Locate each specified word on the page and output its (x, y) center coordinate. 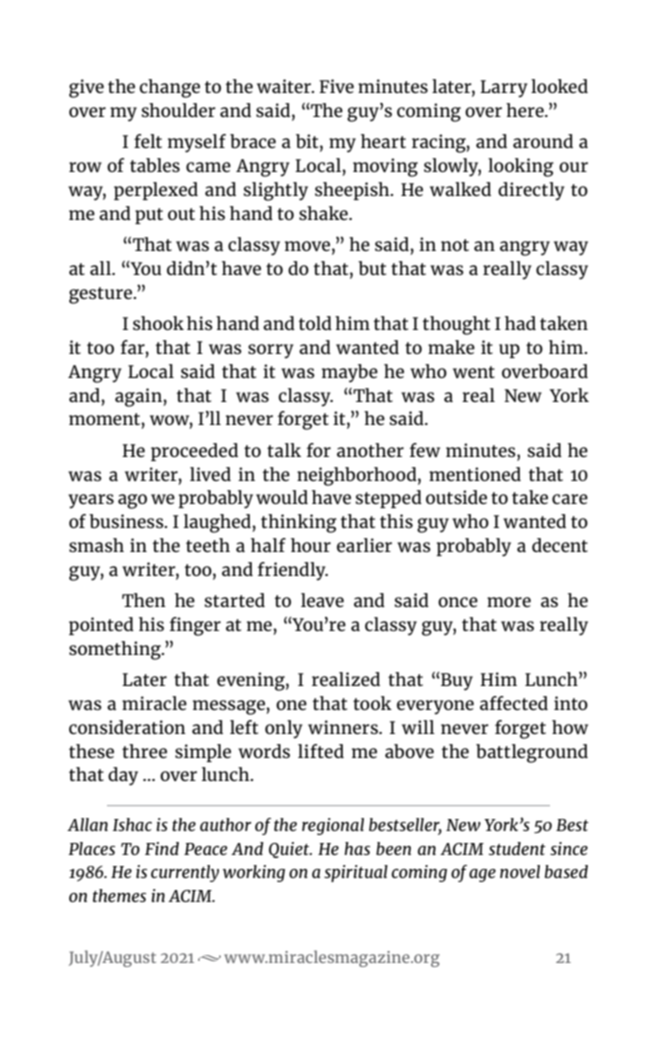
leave (322, 600)
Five (336, 86)
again (139, 397)
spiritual (356, 873)
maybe (350, 373)
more (509, 602)
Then (144, 600)
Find (162, 848)
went (474, 372)
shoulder (179, 110)
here (526, 110)
